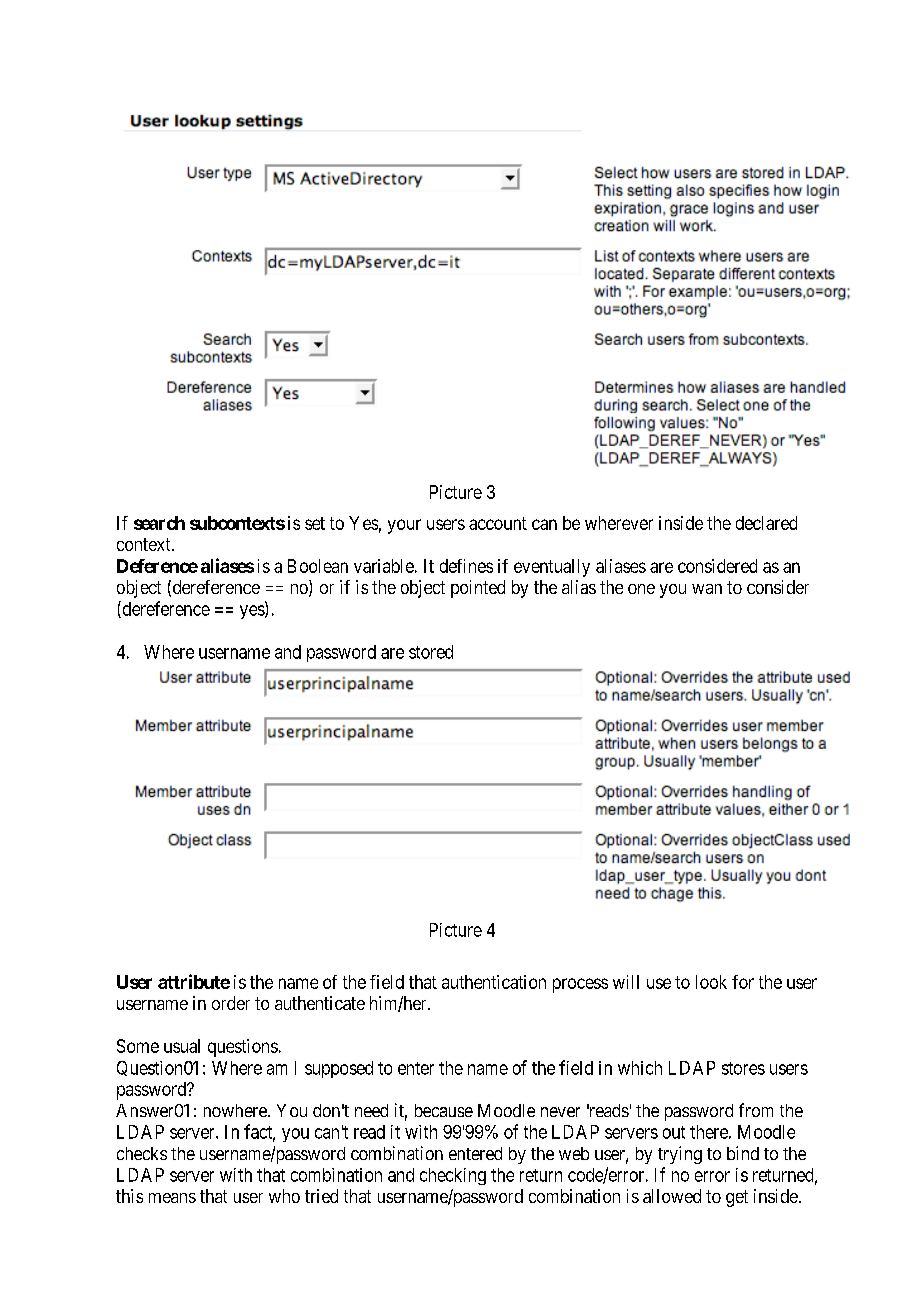 This screenshot has width=924, height=1308. I want to click on allowed, so click(672, 1196).
